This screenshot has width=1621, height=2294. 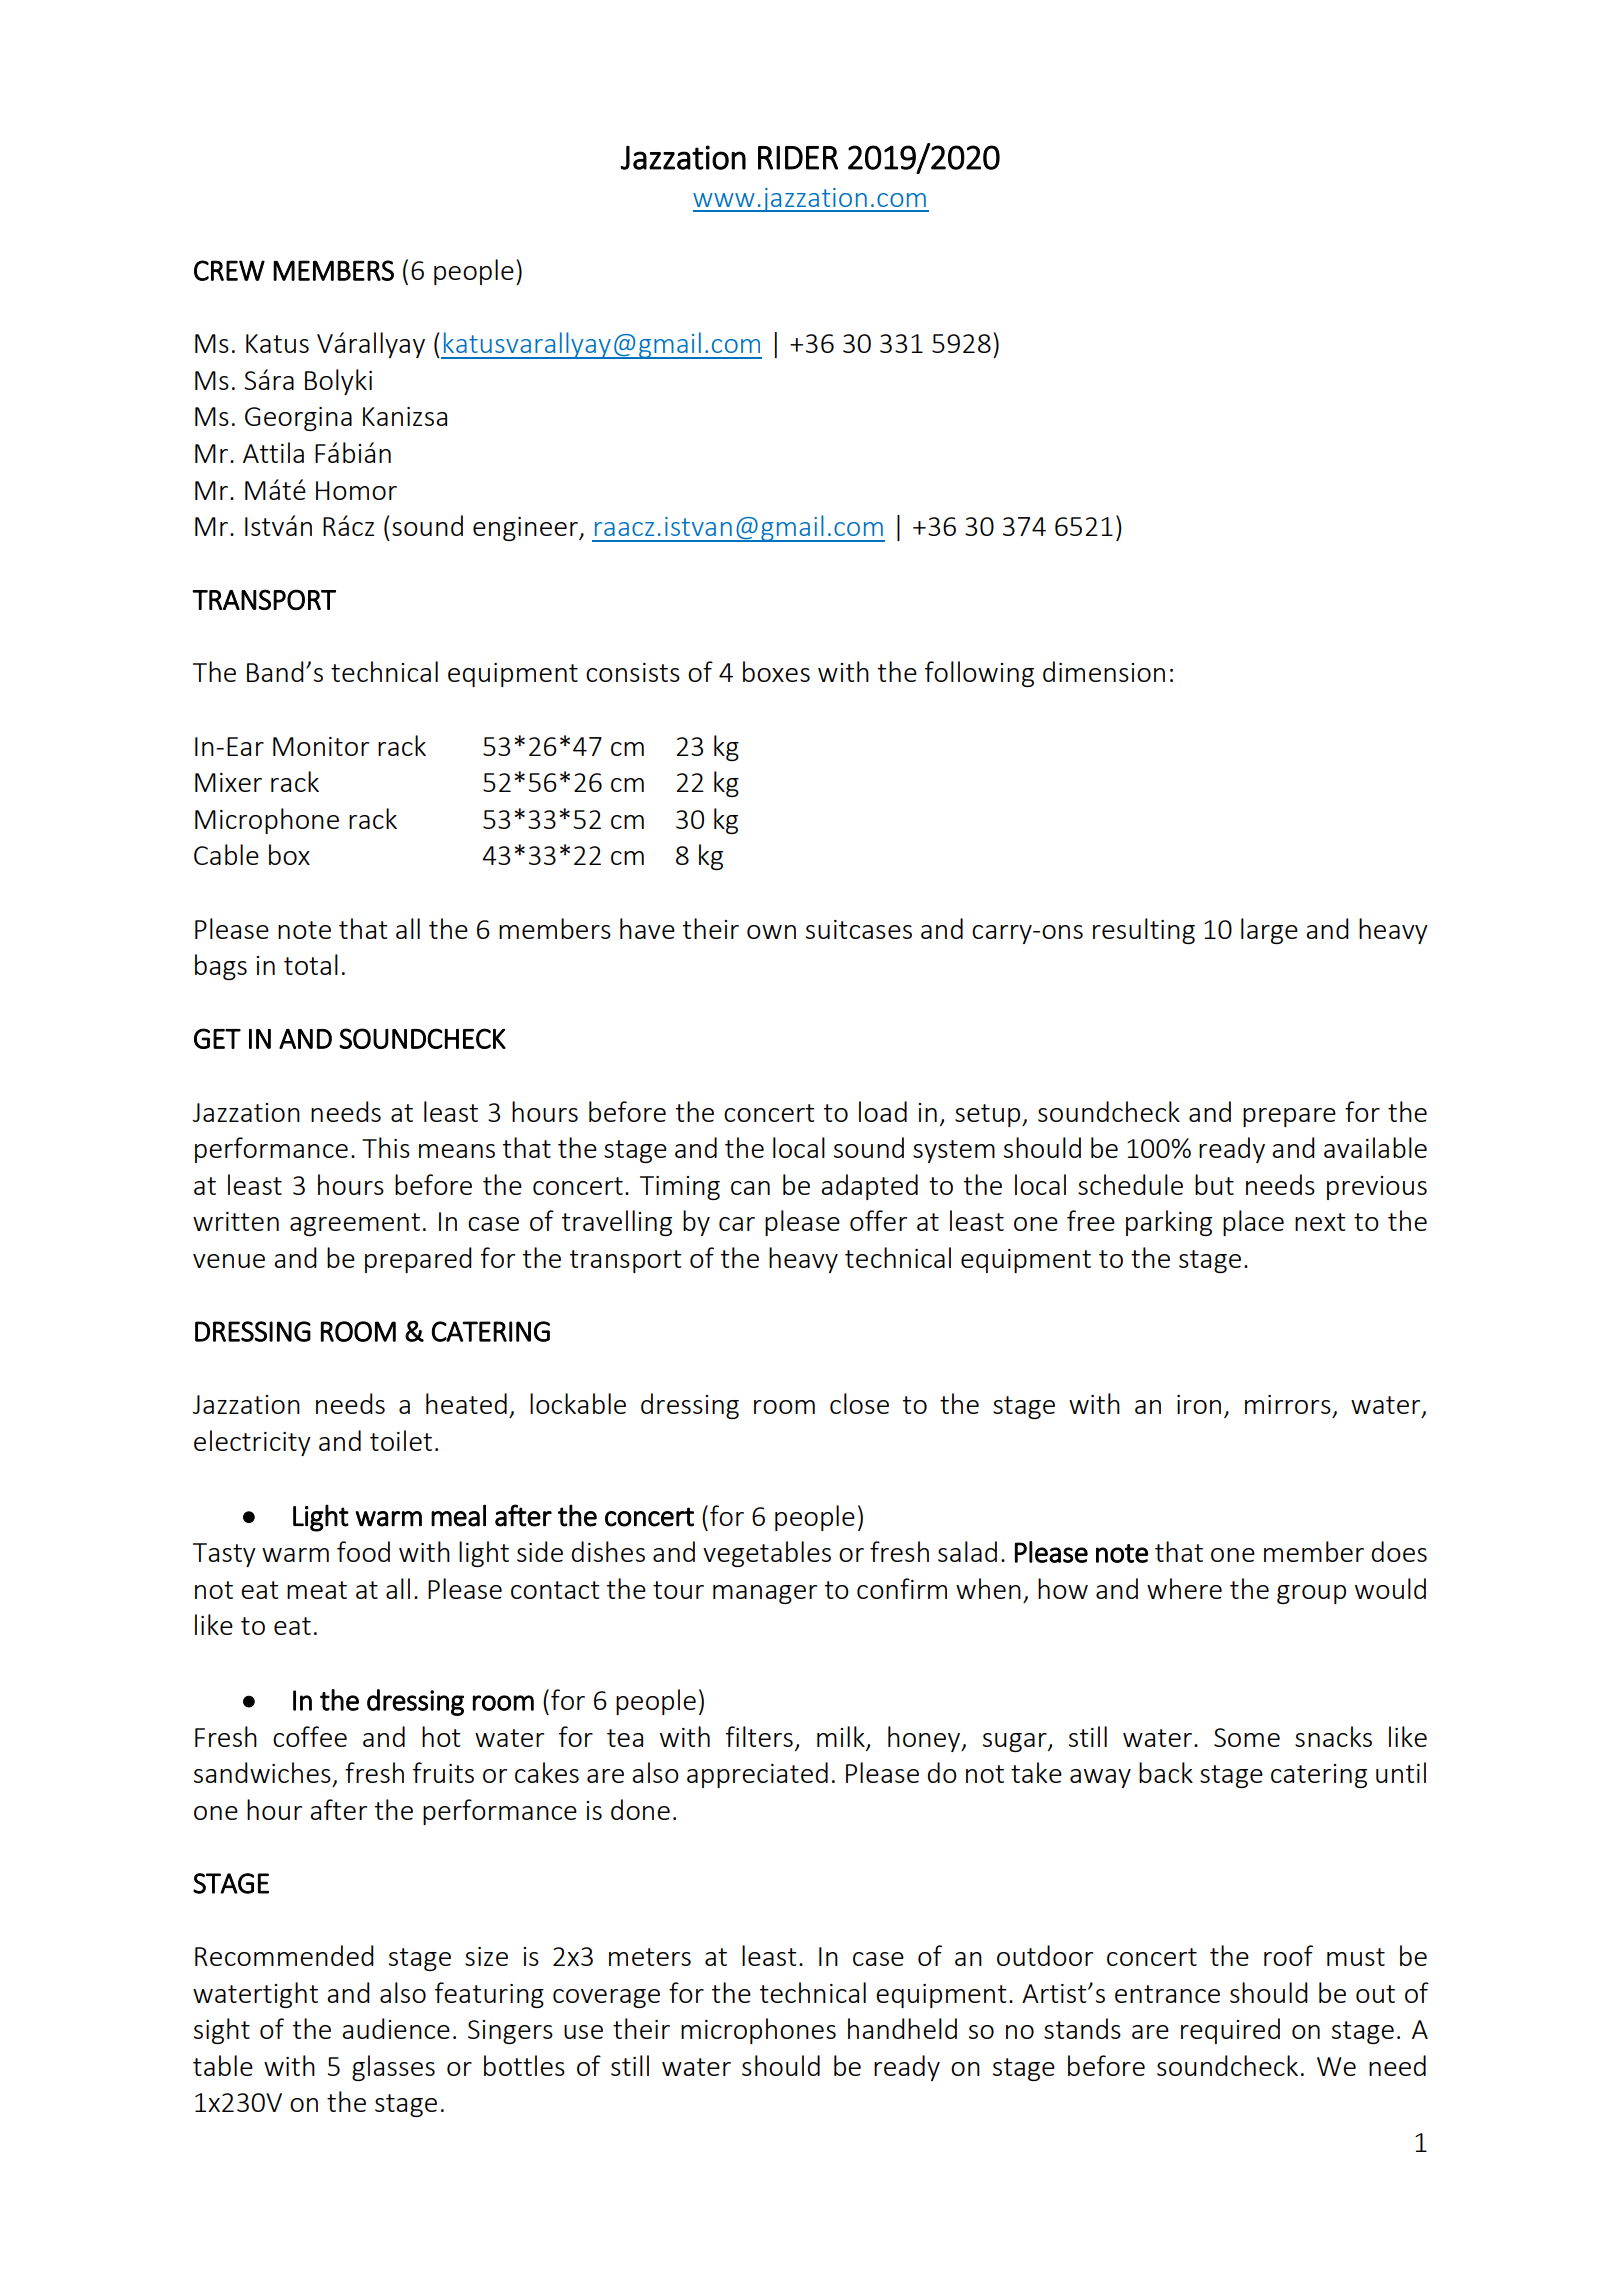 I want to click on manager, so click(x=765, y=1594).
